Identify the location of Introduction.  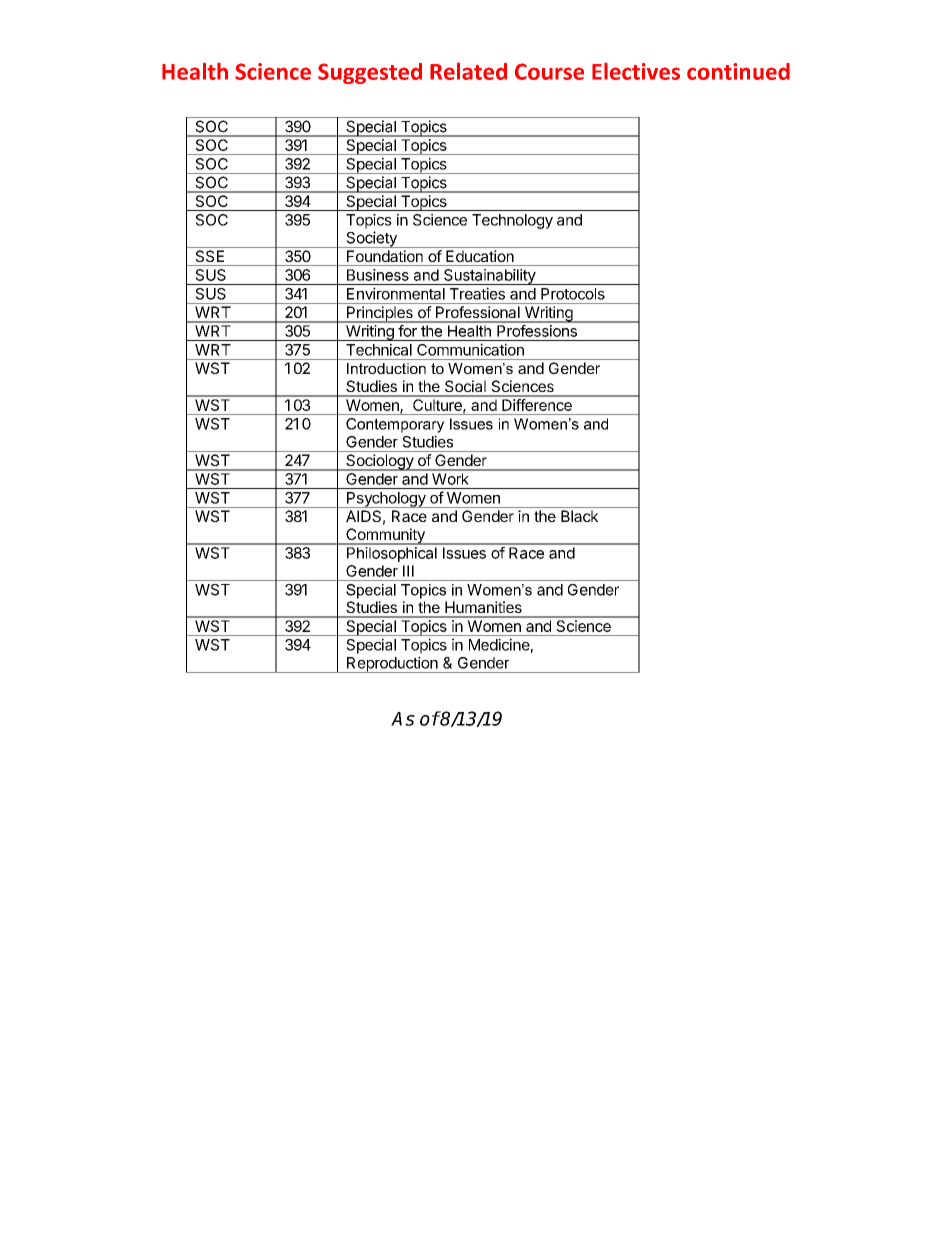
(386, 368).
